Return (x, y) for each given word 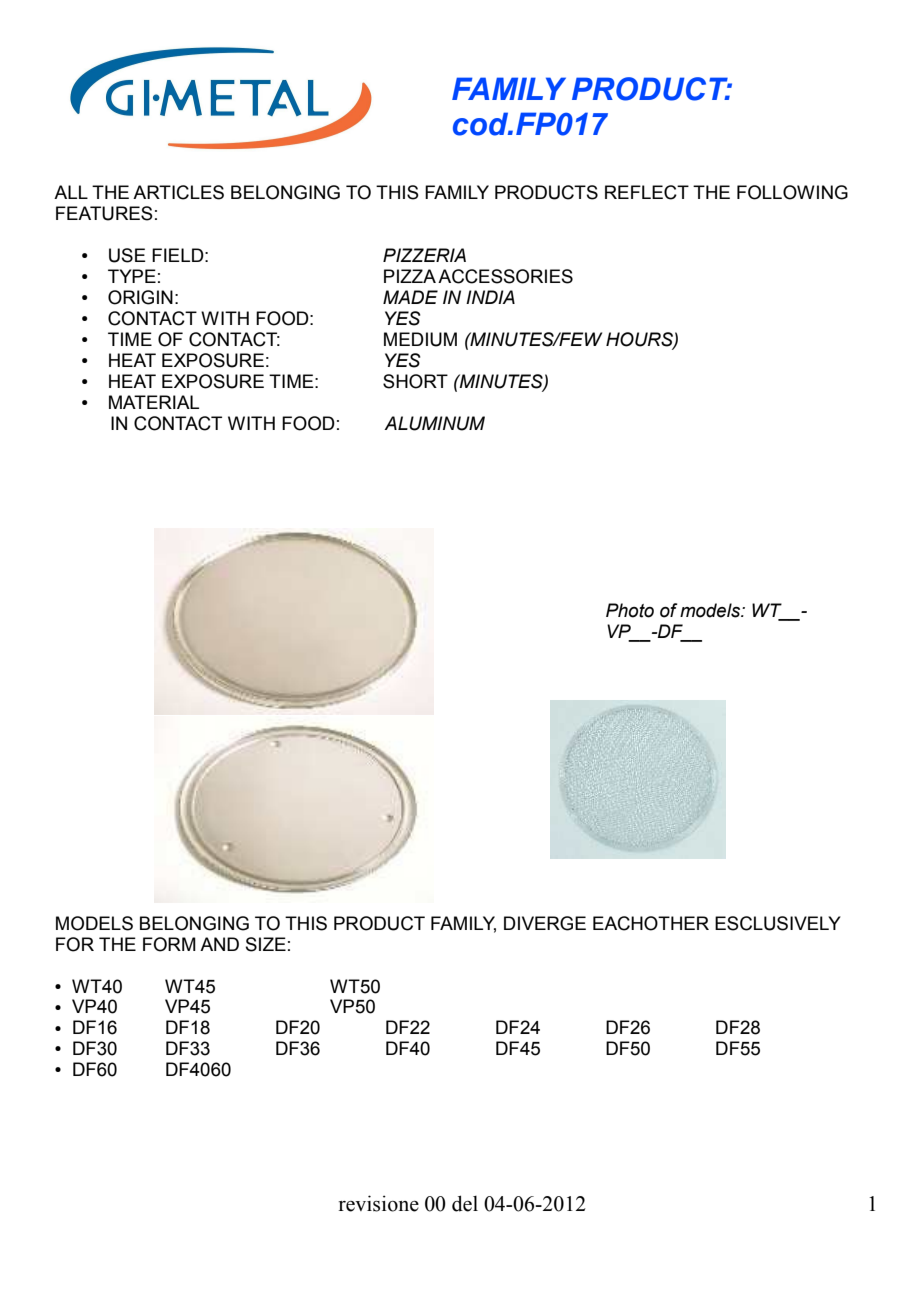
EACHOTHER (651, 923)
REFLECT (647, 192)
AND (219, 944)
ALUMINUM (434, 423)
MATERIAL (154, 402)
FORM (169, 944)
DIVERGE (545, 923)
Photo (630, 610)
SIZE (266, 944)
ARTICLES (178, 192)
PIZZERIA (424, 255)
